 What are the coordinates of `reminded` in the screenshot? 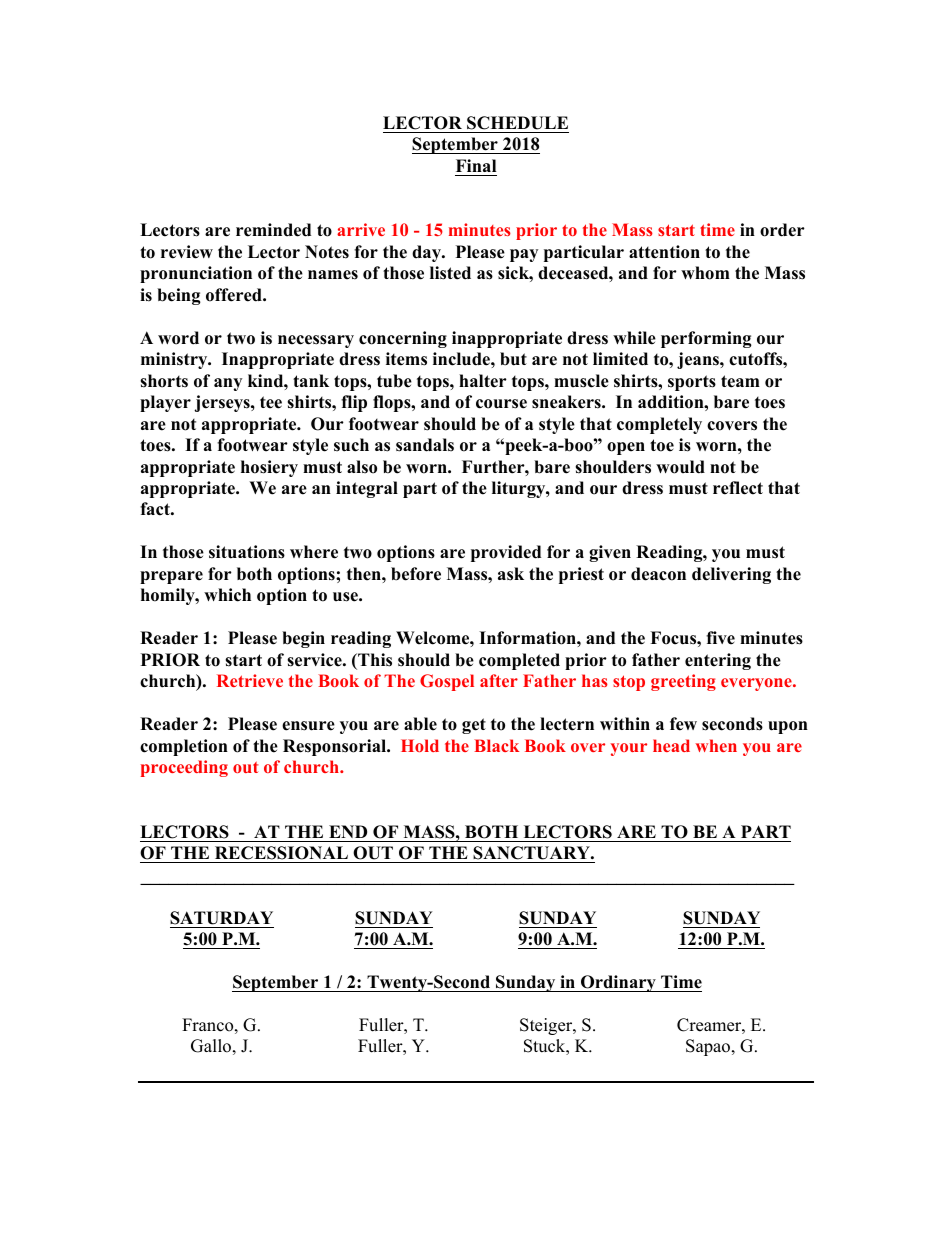 It's located at (273, 230).
